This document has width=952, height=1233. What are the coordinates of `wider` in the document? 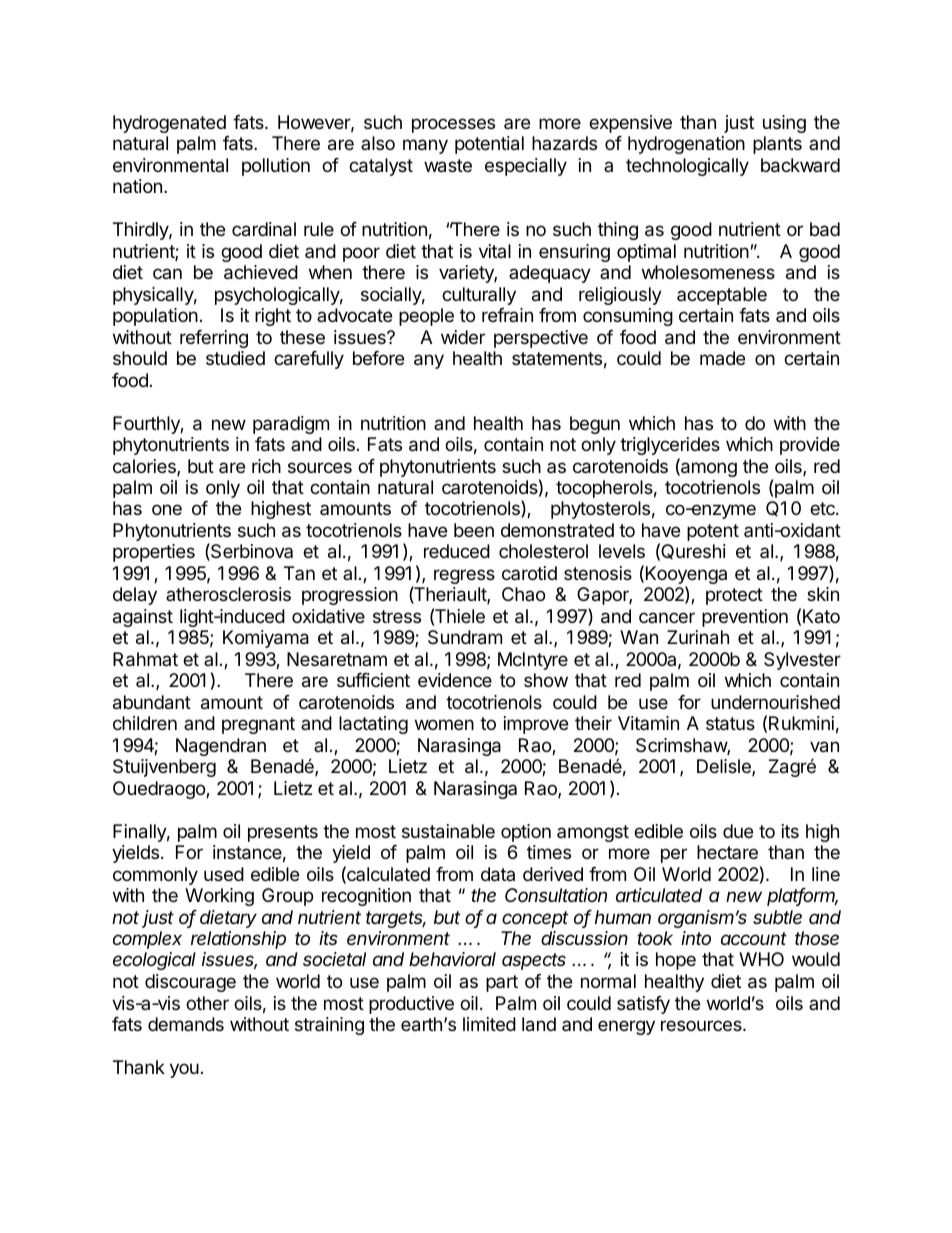 It's located at (463, 337).
